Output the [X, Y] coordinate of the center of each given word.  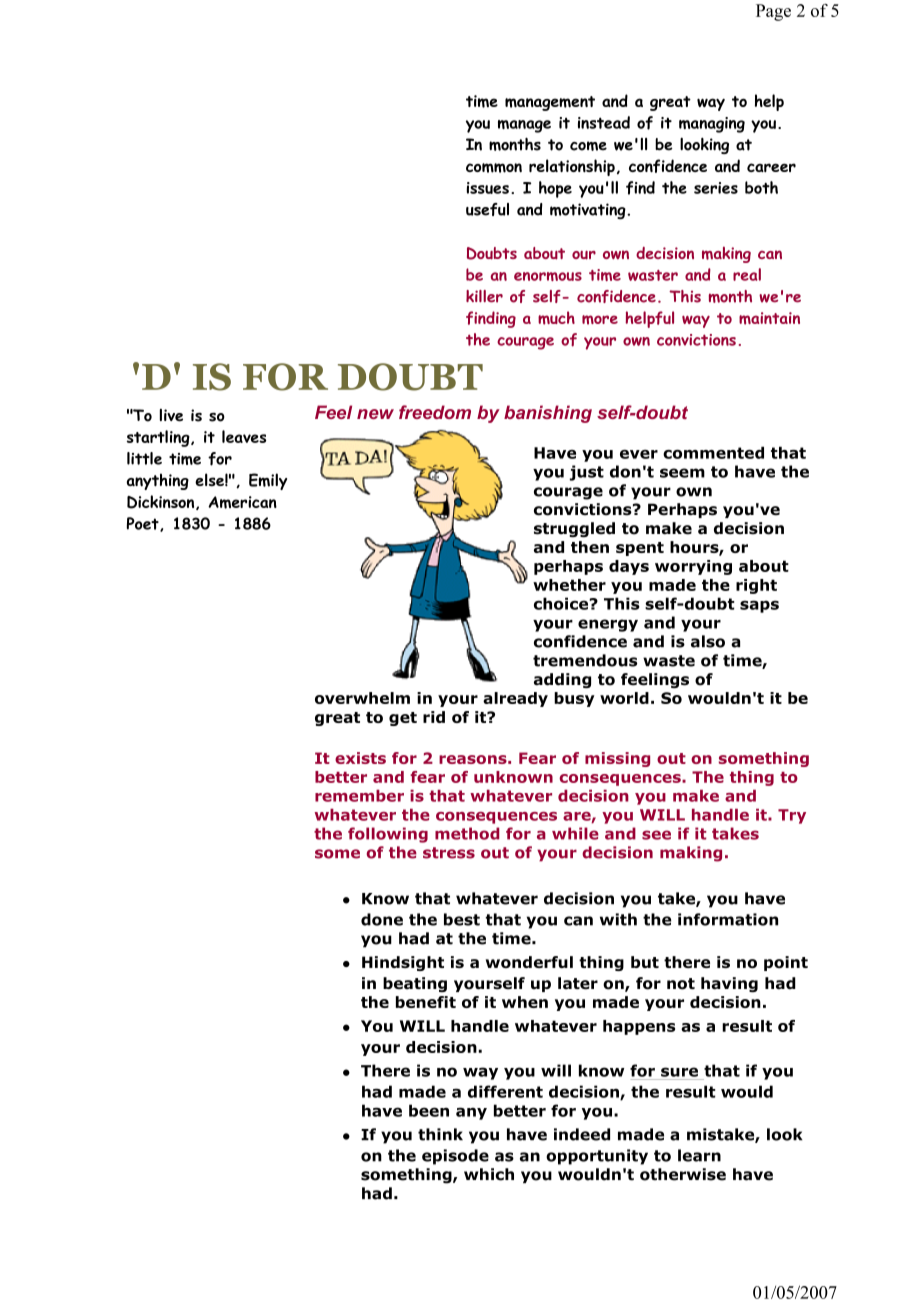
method [467, 833]
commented [713, 452]
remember [359, 796]
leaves [244, 436]
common [494, 168]
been [429, 1110]
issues [487, 188]
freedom [435, 412]
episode [455, 1157]
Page [773, 12]
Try [792, 816]
